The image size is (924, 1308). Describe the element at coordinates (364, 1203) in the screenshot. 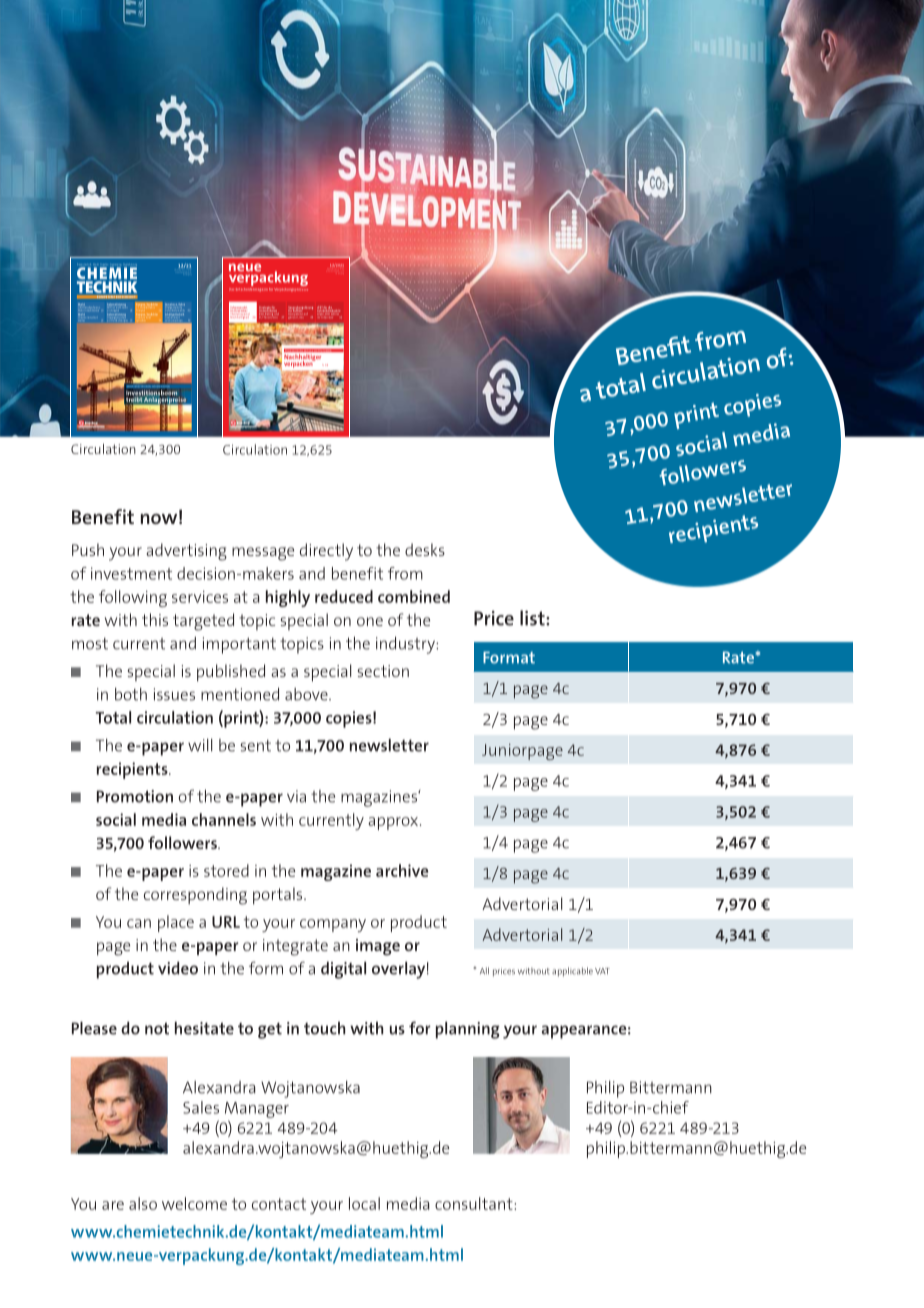

I see `local` at that location.
